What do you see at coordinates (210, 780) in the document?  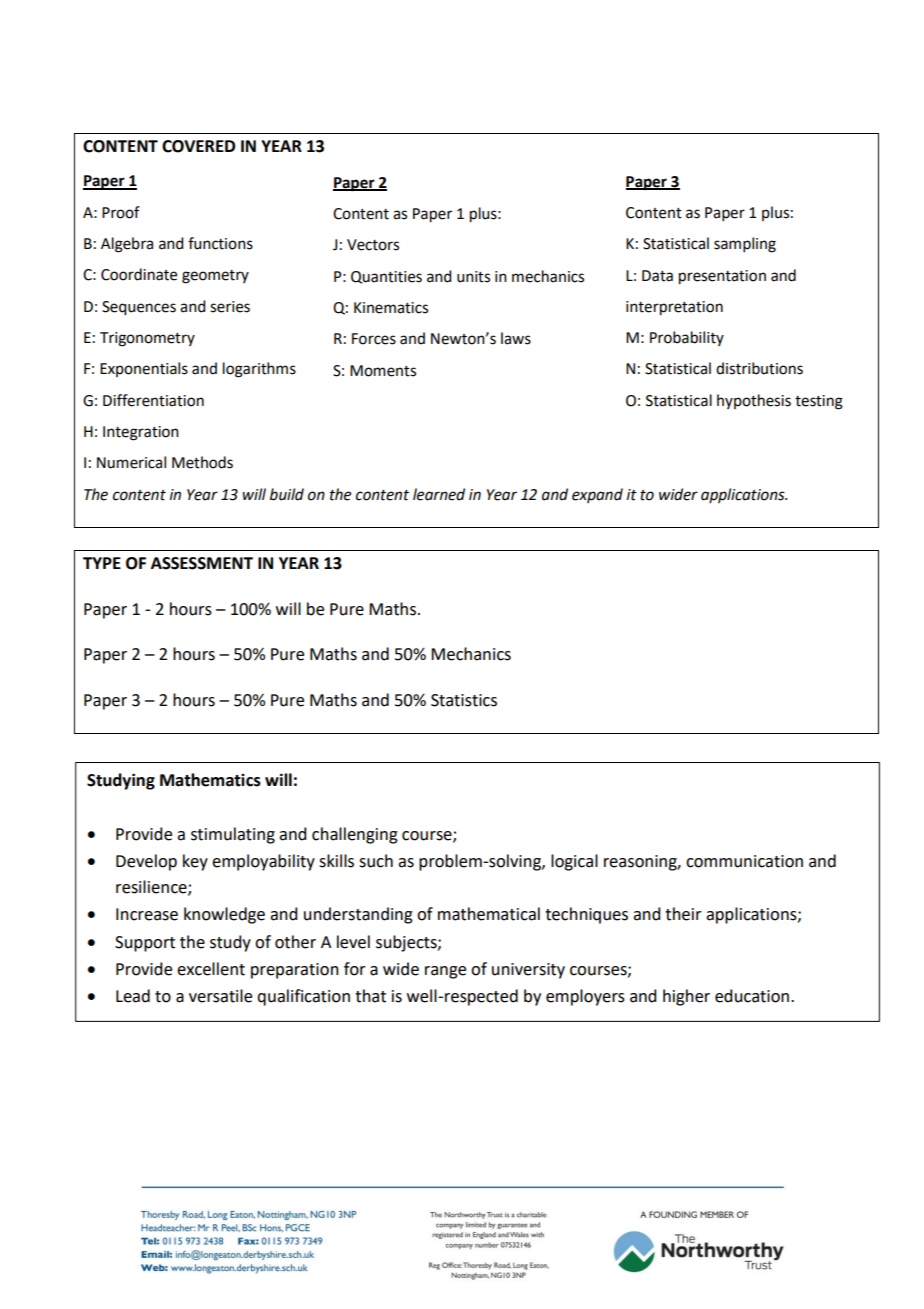 I see `Mathematics` at bounding box center [210, 780].
